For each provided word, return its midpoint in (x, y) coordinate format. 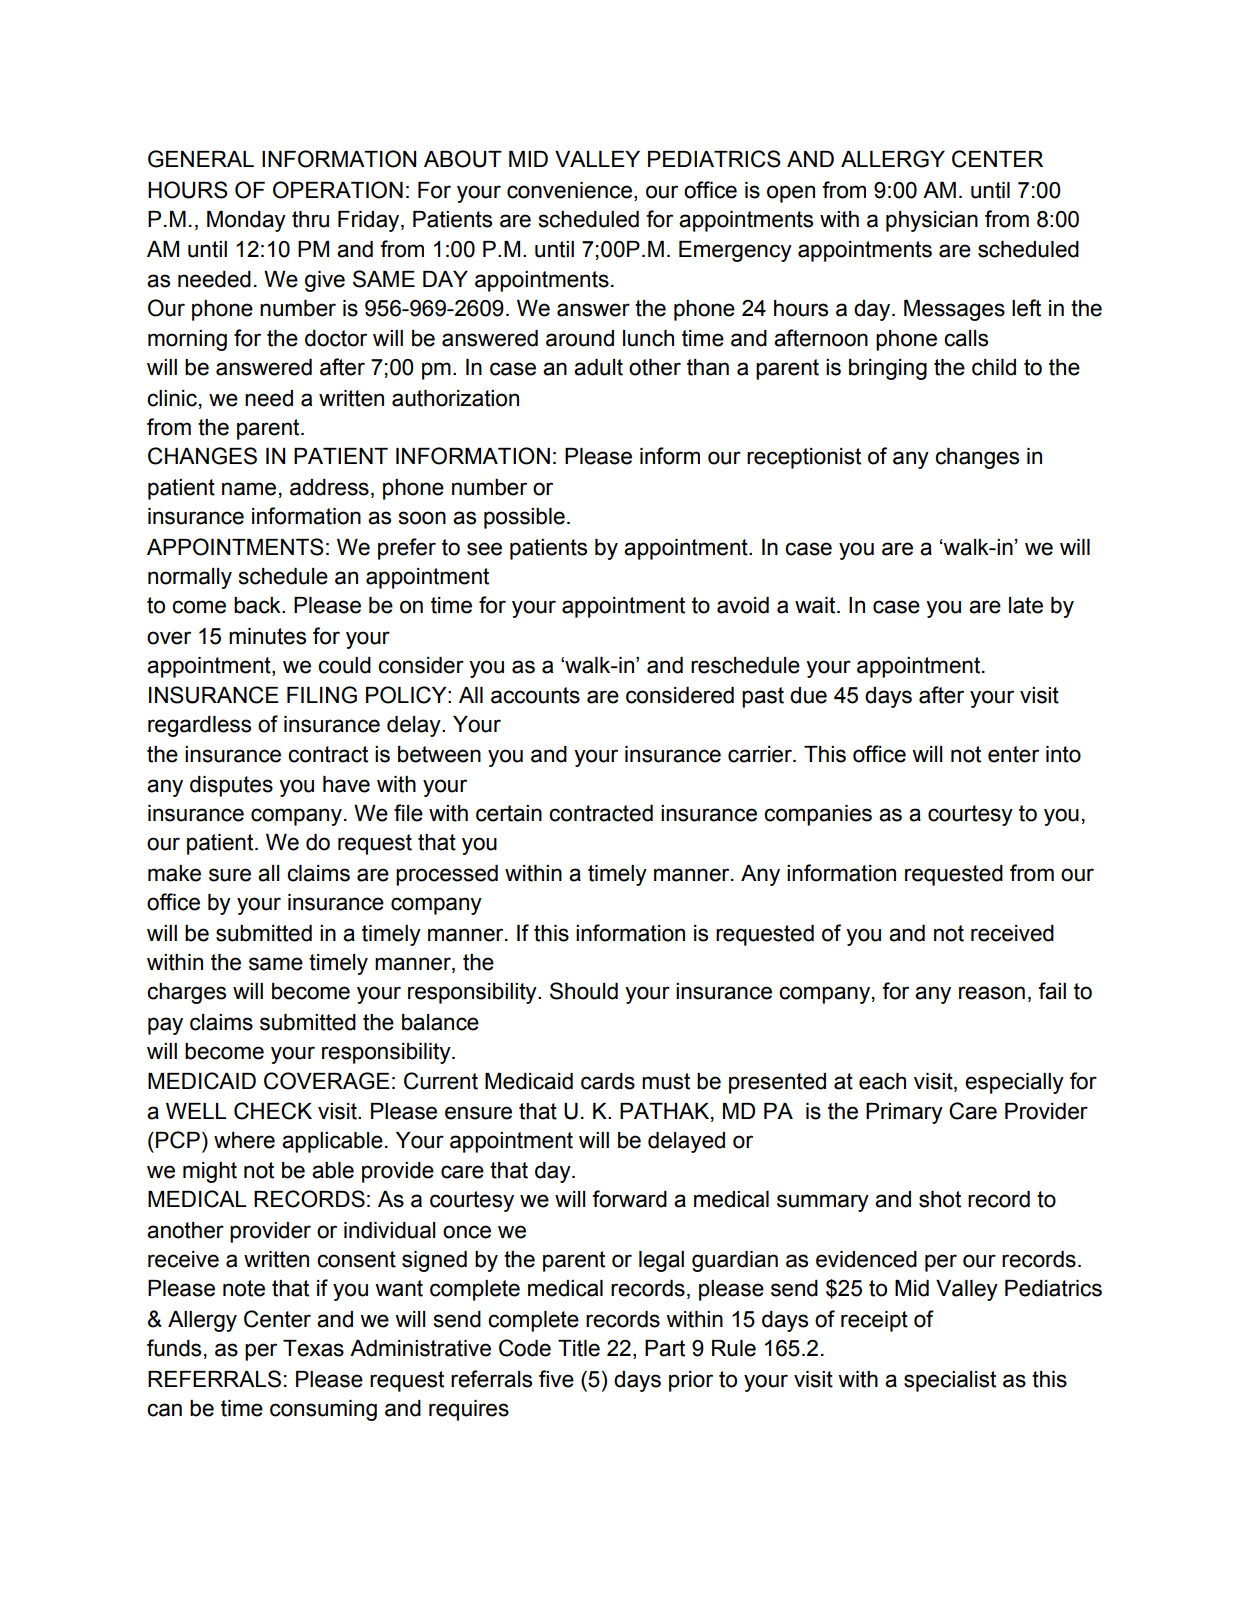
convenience (569, 190)
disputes (231, 786)
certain (509, 813)
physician (932, 221)
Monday (246, 221)
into (1063, 754)
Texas (313, 1348)
